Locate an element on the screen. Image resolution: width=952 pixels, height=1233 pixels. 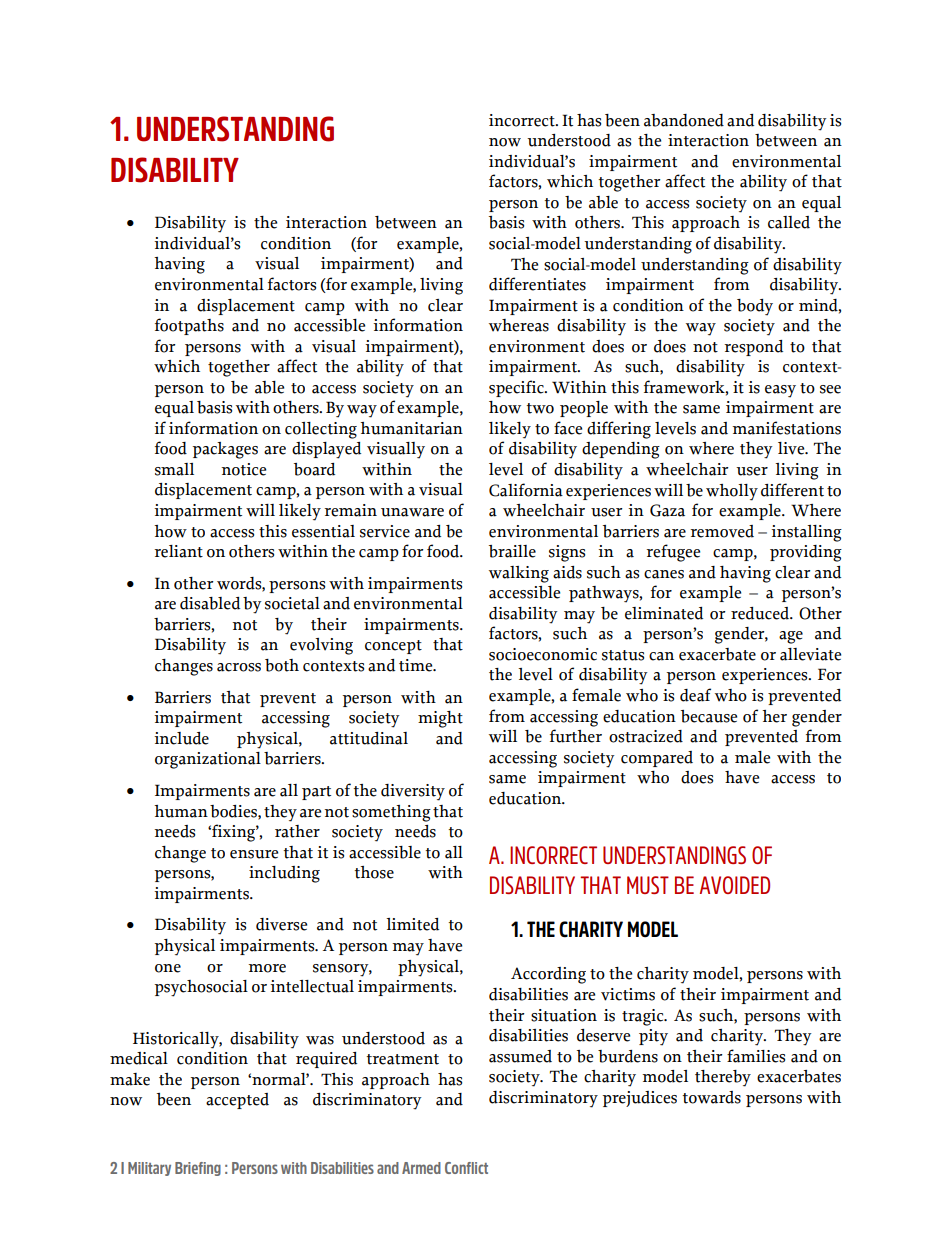
two is located at coordinates (540, 408).
